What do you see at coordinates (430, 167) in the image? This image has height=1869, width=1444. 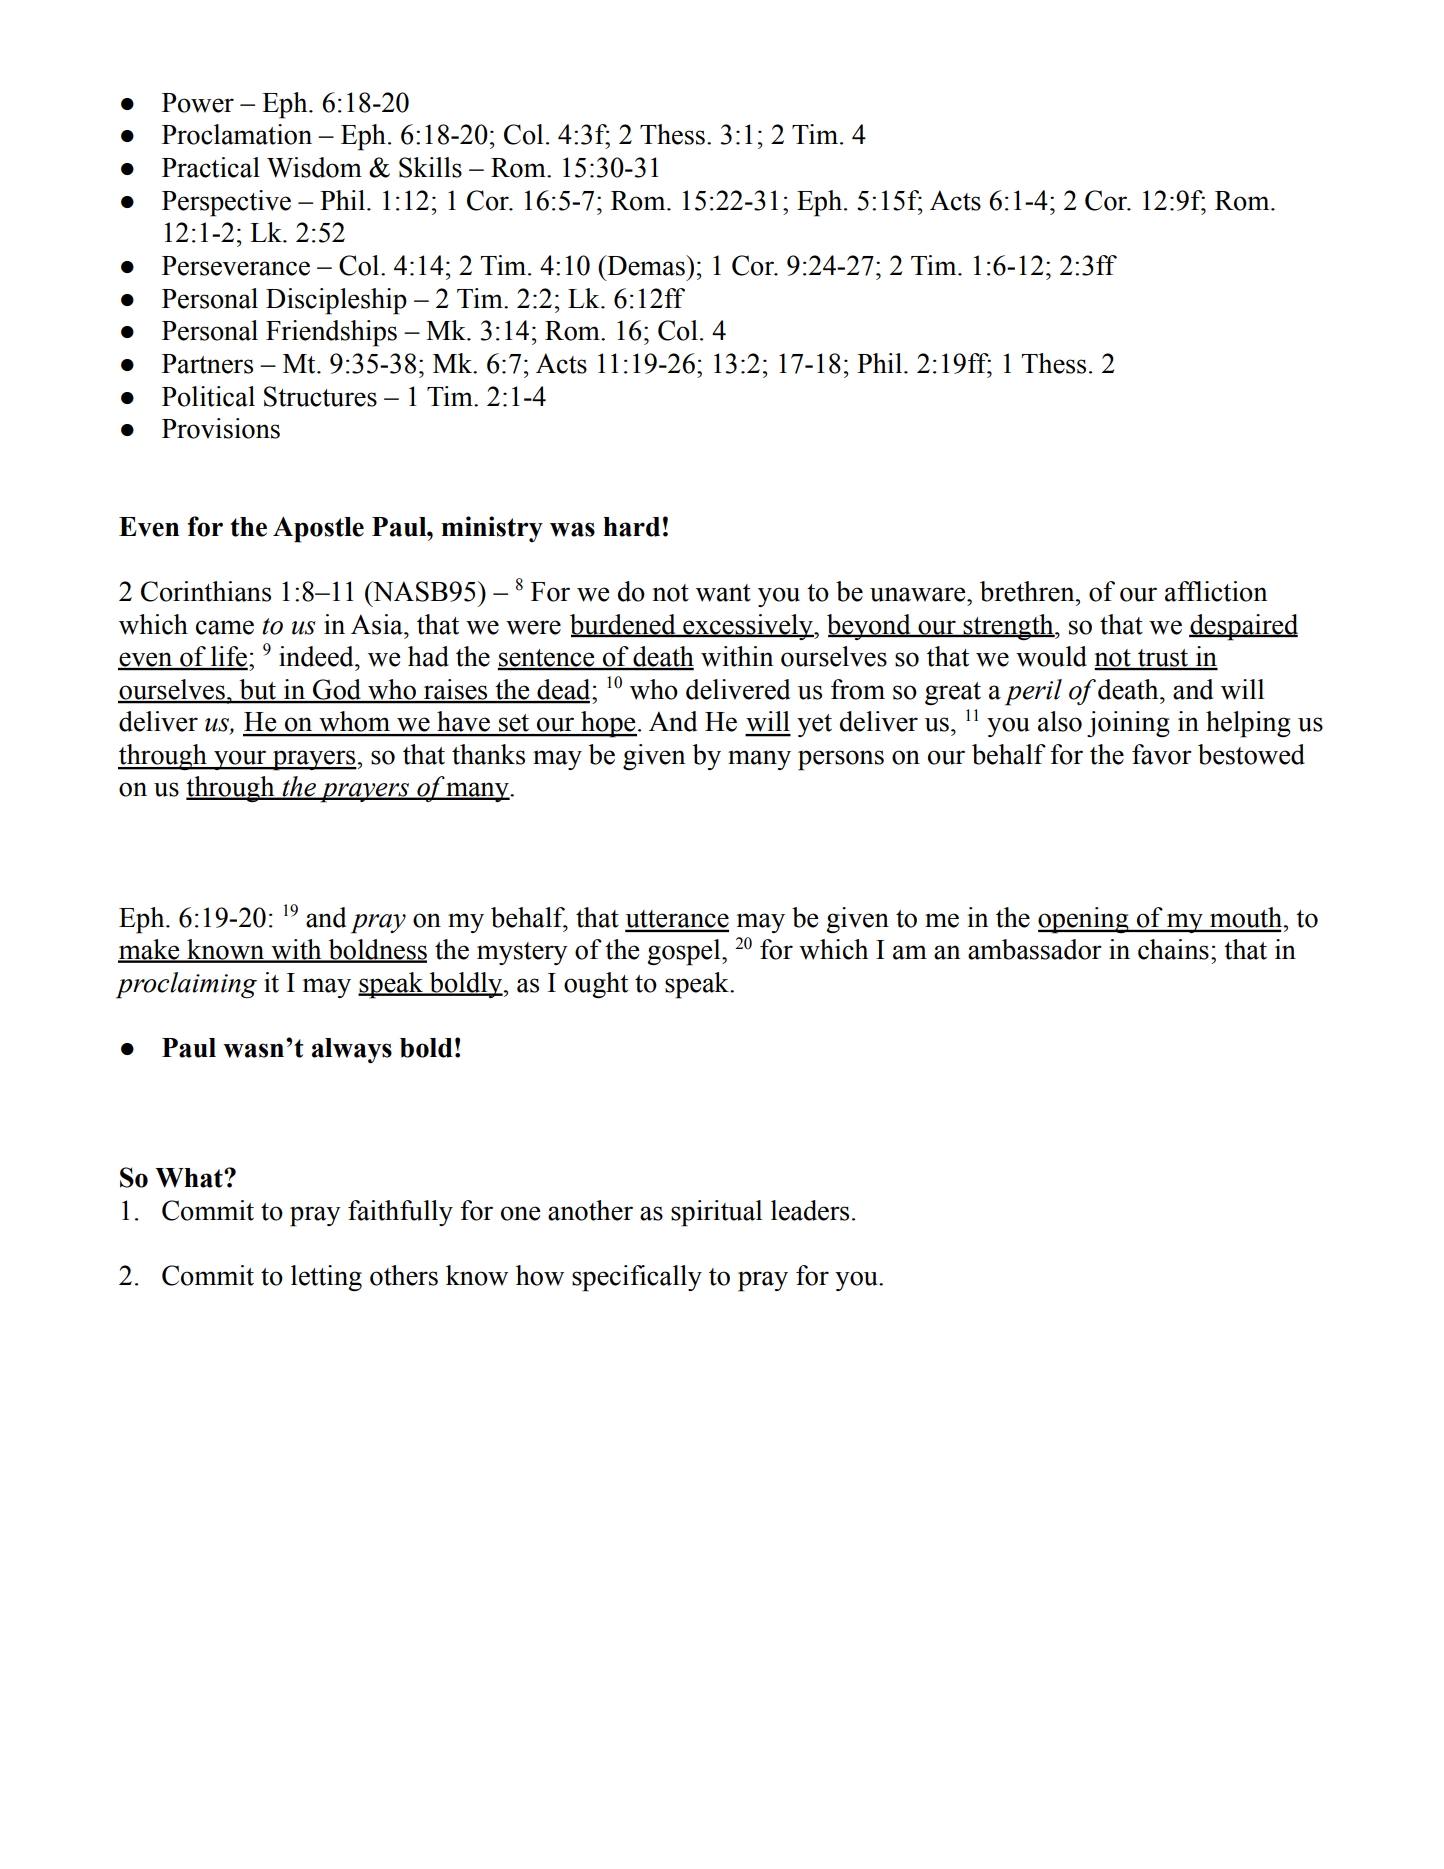 I see `Skills` at bounding box center [430, 167].
